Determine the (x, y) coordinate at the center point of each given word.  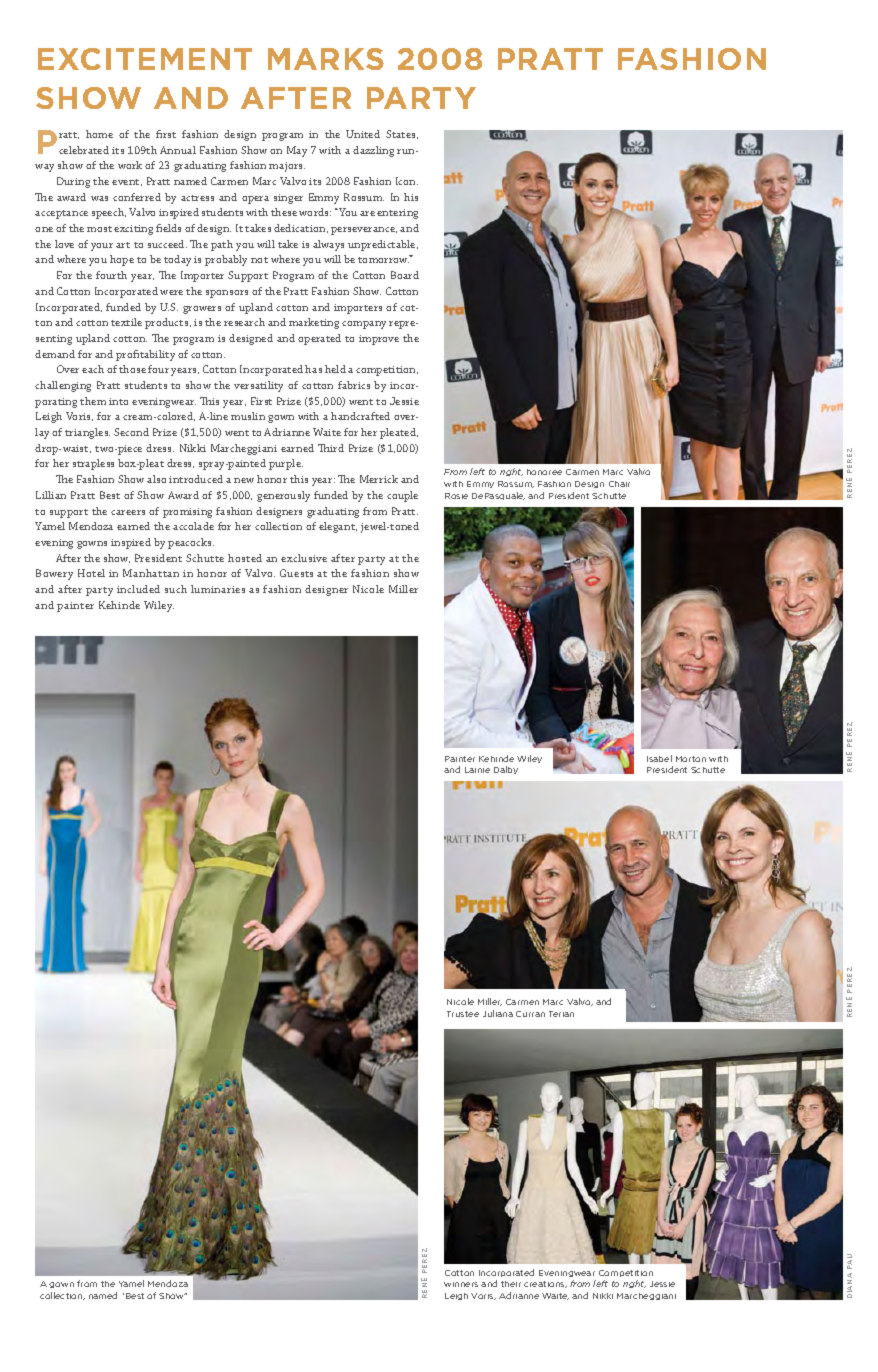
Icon (407, 181)
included (138, 589)
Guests (296, 573)
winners (461, 1284)
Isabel (659, 758)
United (363, 134)
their (511, 1284)
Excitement (145, 59)
